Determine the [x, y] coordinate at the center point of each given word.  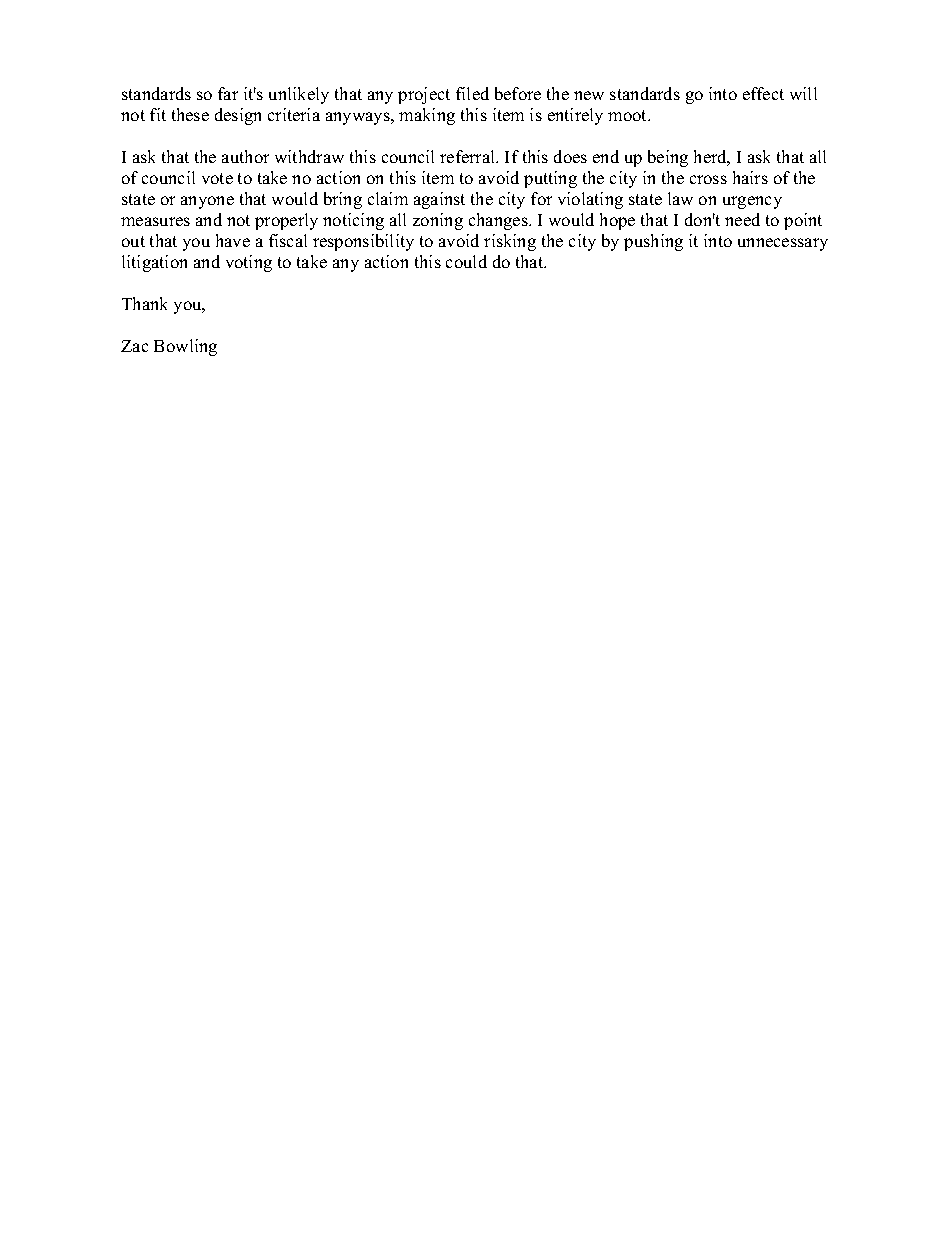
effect [763, 93]
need [742, 219]
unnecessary [783, 244]
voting [249, 263]
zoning [438, 221]
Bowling [185, 347]
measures [155, 221]
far [228, 93]
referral [469, 156]
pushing [653, 242]
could [466, 261]
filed [472, 93]
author [245, 156]
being [668, 158]
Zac [134, 346]
